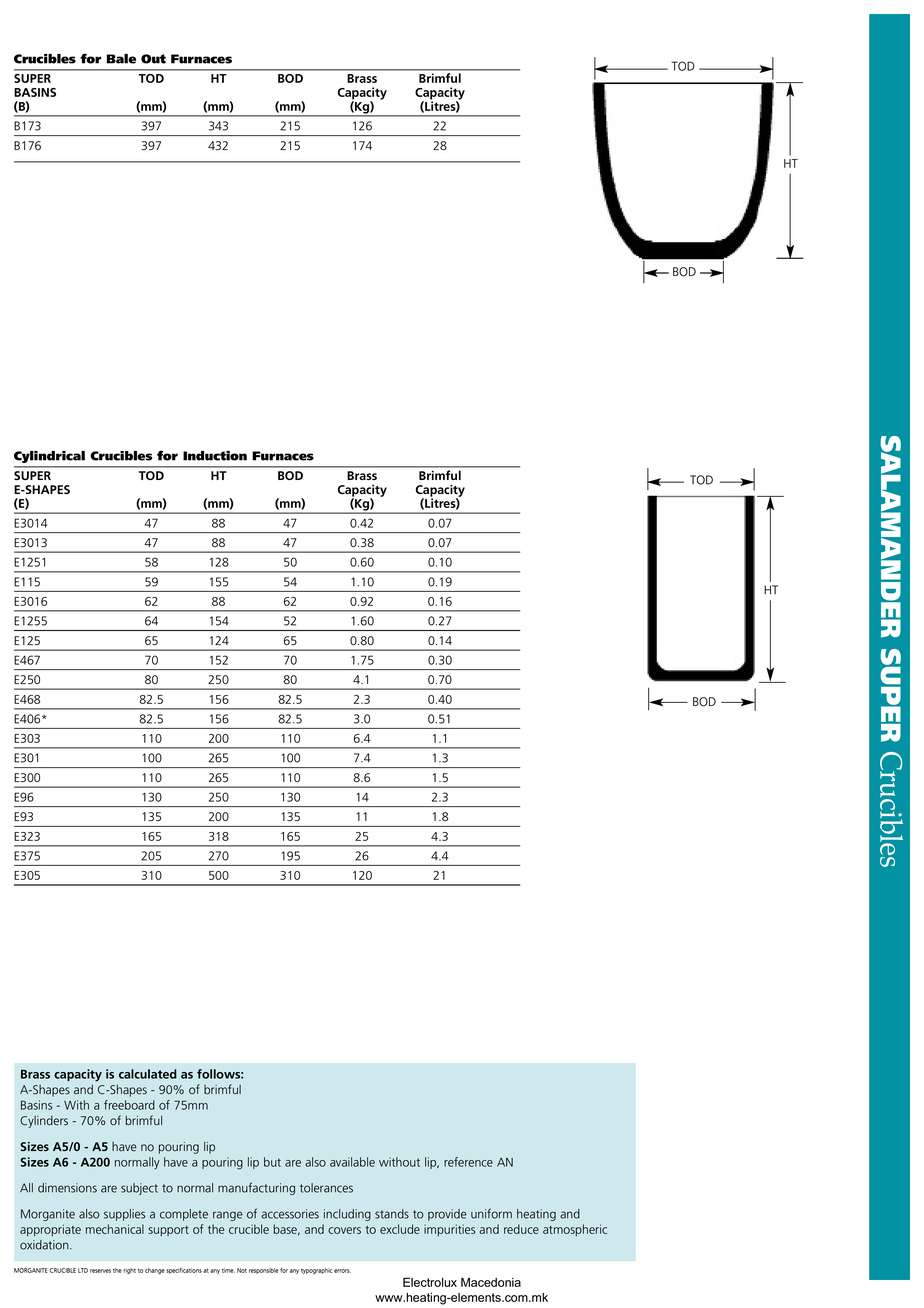 The width and height of the screenshot is (924, 1308). Describe the element at coordinates (44, 1122) in the screenshot. I see `Cylinders` at that location.
